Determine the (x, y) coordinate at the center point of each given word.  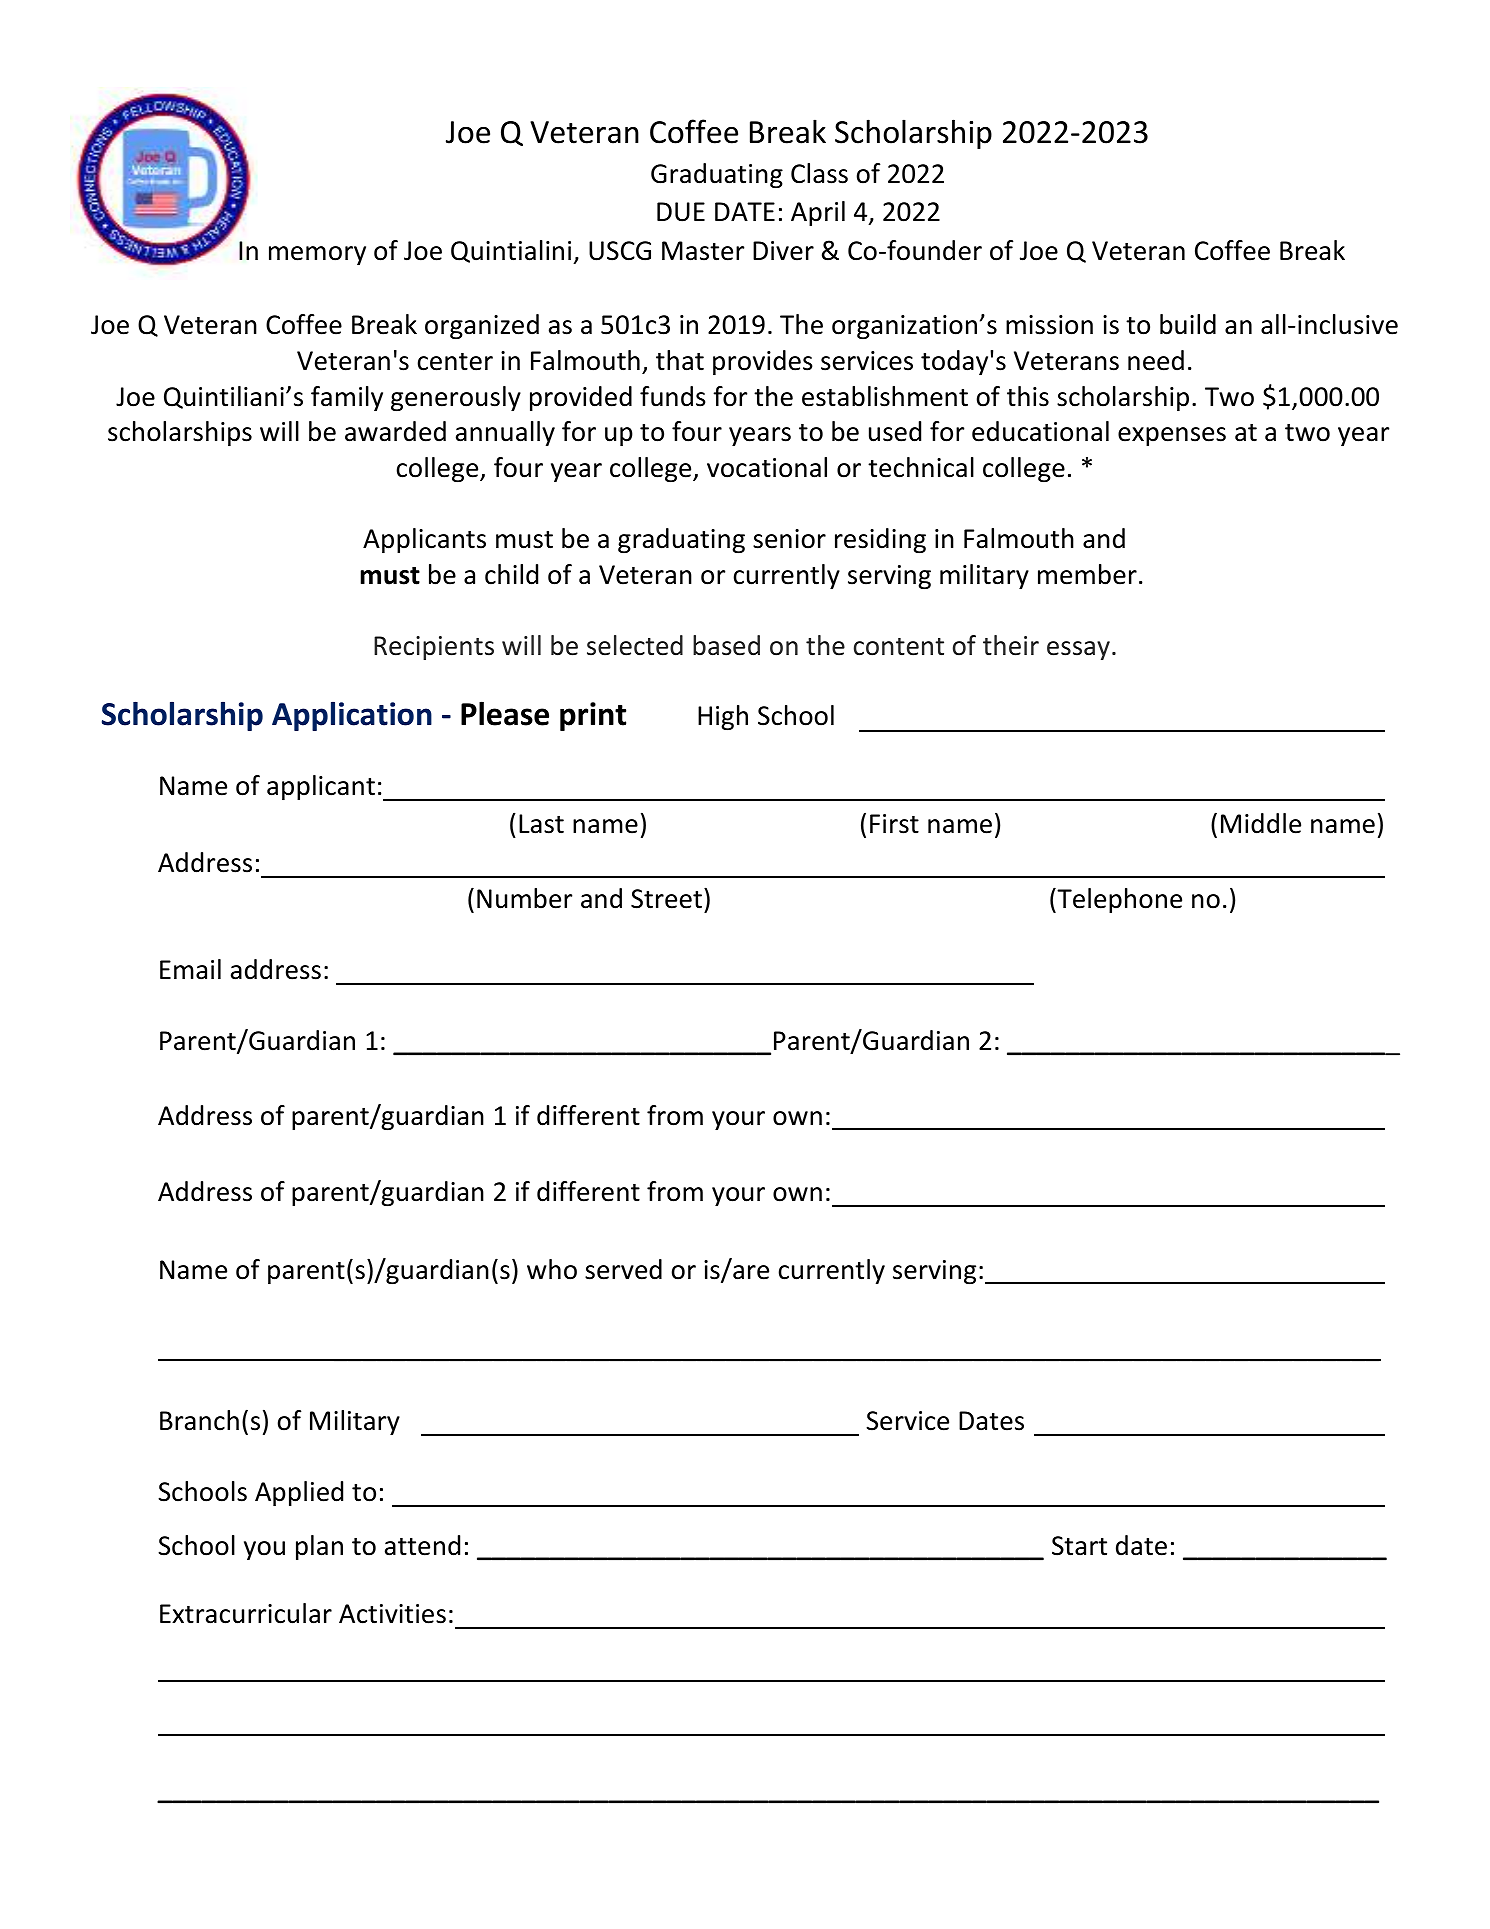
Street (666, 899)
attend (422, 1545)
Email (190, 969)
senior (789, 539)
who (552, 1269)
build (1188, 324)
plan (319, 1547)
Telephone (1118, 900)
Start (1079, 1546)
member (1087, 574)
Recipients (434, 648)
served (623, 1269)
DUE (681, 212)
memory (317, 255)
